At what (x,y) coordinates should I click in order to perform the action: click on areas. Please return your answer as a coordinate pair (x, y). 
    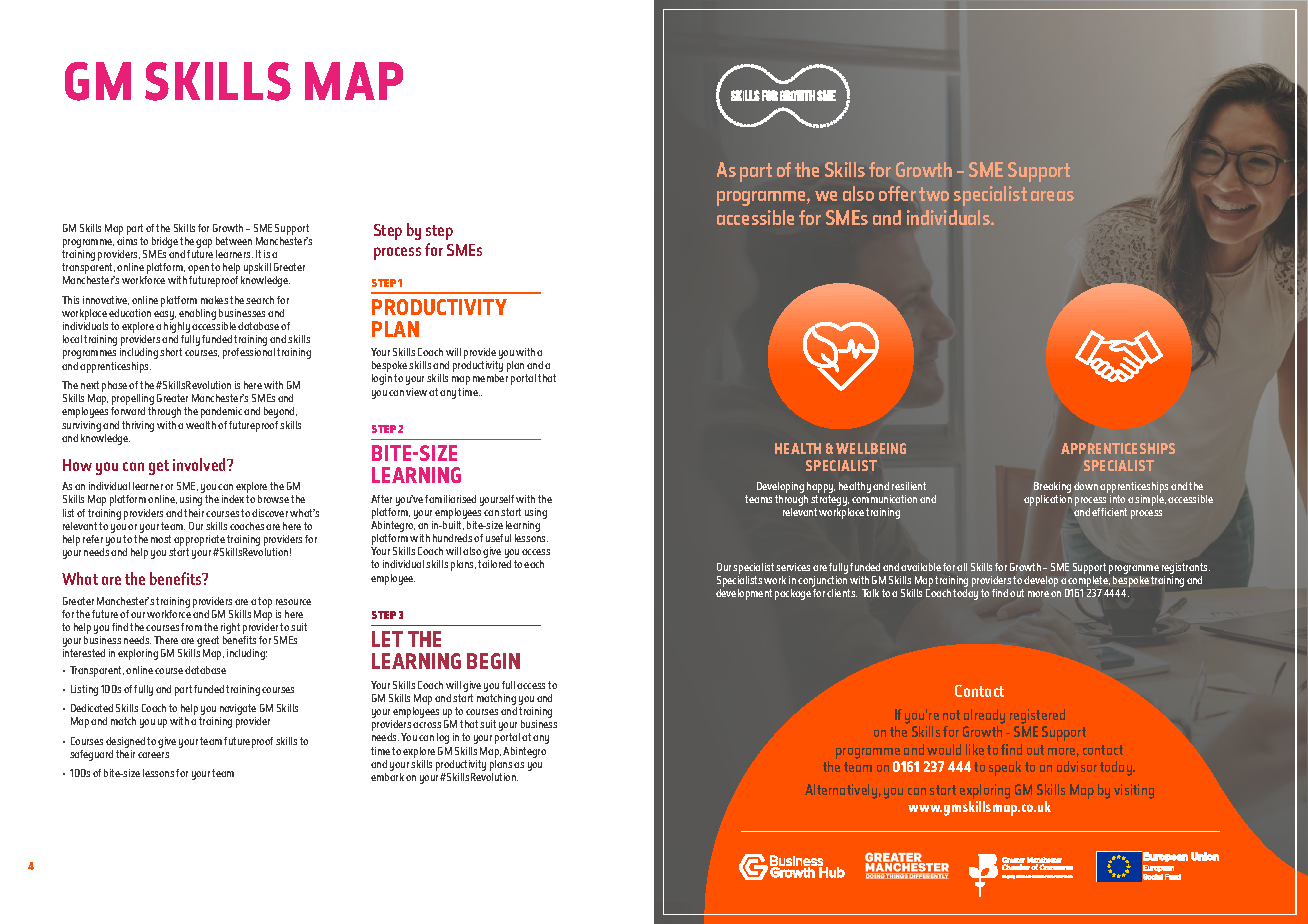
    Looking at the image, I should click on (1052, 196).
